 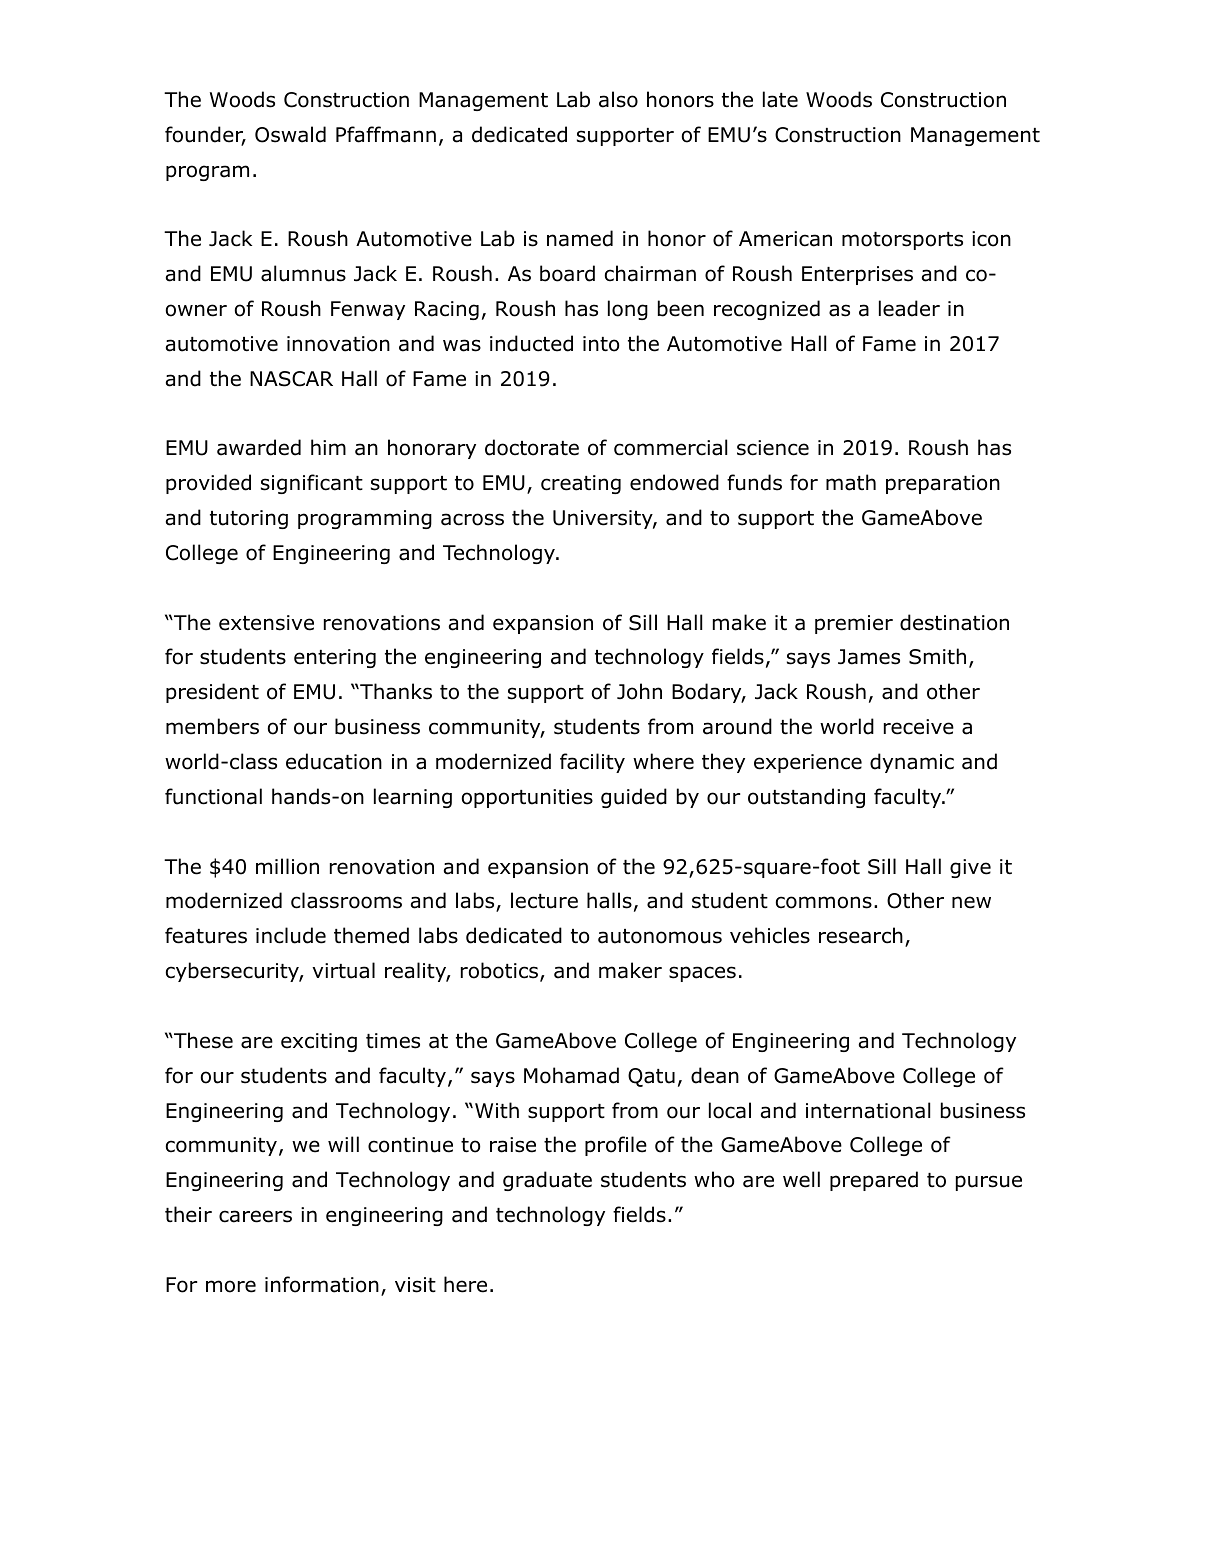 I want to click on also, so click(x=618, y=99).
